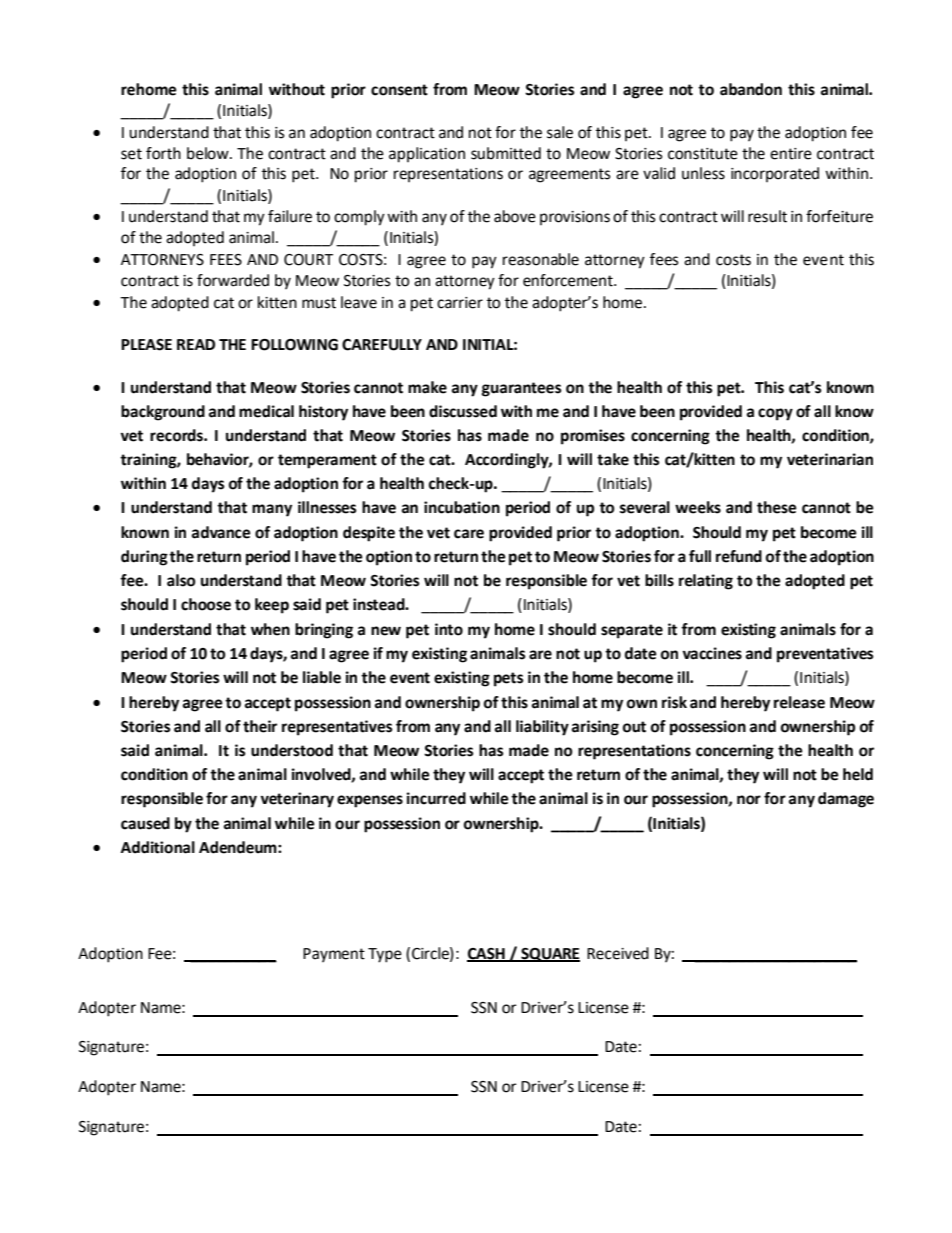 This screenshot has height=1233, width=952. What do you see at coordinates (799, 702) in the screenshot?
I see `release` at bounding box center [799, 702].
